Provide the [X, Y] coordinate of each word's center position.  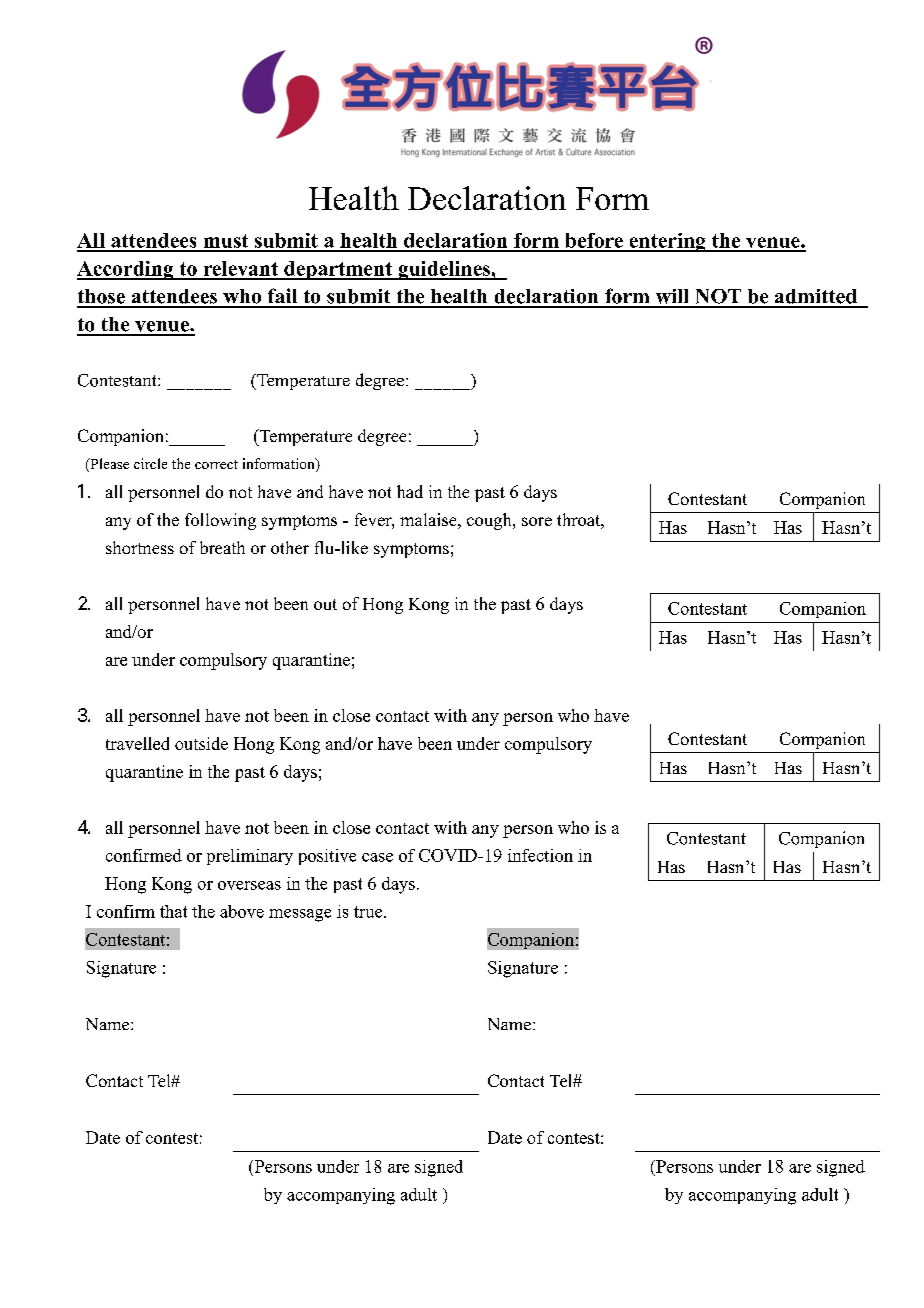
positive [327, 857]
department [338, 270]
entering [667, 242]
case [377, 857]
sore [537, 521]
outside [201, 743]
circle [150, 463]
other [290, 547]
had [410, 491]
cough [490, 521]
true [369, 912]
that [173, 911]
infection [540, 855]
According [126, 270]
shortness [140, 547]
